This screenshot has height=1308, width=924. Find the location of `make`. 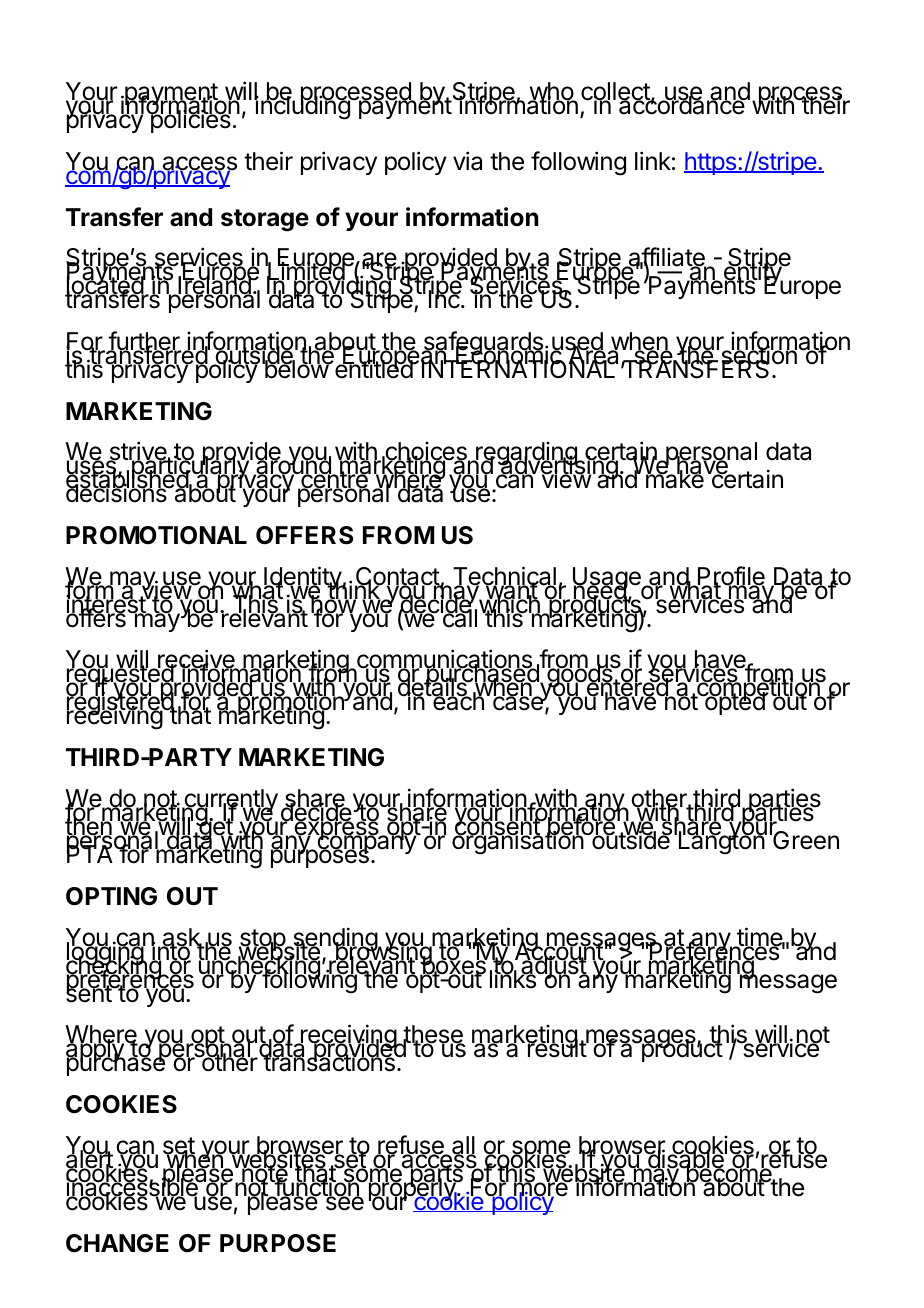

make is located at coordinates (675, 479).
